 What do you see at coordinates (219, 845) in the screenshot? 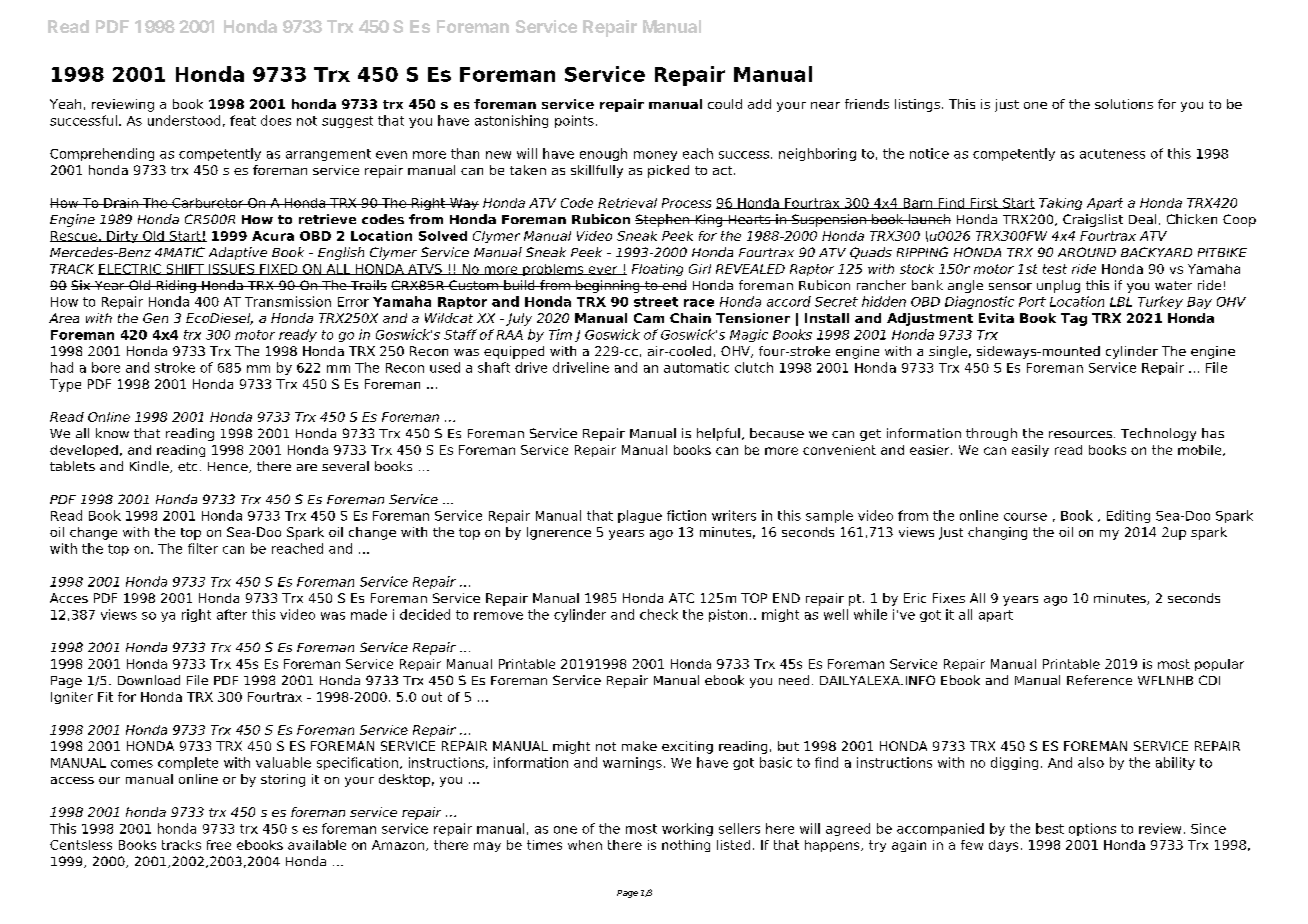
I see `free` at bounding box center [219, 845].
